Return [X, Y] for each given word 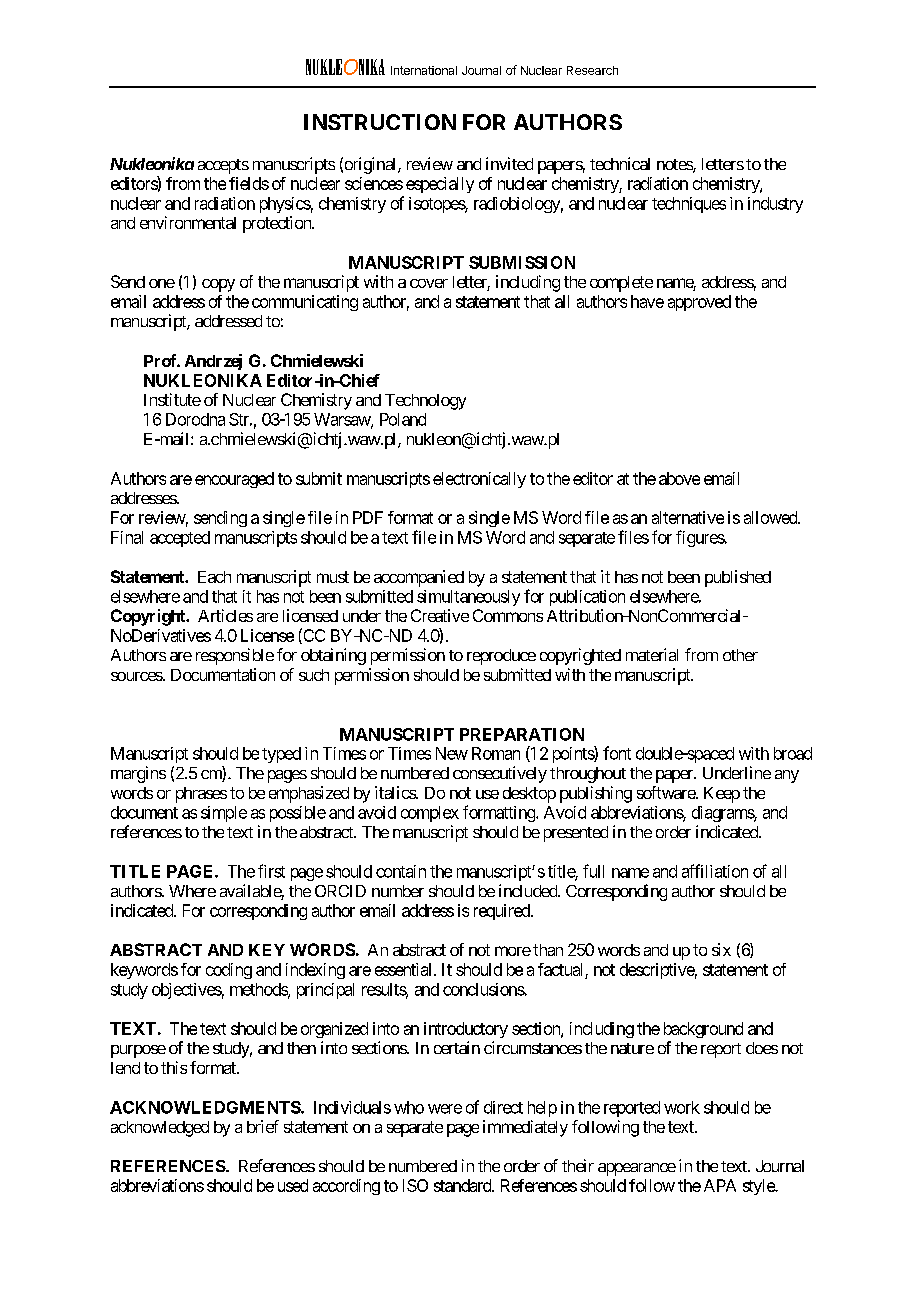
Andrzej [213, 362]
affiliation [715, 871]
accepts [223, 166]
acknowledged [160, 1129]
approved [699, 303]
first [271, 871]
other [740, 655]
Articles [225, 615]
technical [620, 163]
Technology [425, 402]
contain [401, 871]
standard [463, 1185]
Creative [440, 615]
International [424, 70]
